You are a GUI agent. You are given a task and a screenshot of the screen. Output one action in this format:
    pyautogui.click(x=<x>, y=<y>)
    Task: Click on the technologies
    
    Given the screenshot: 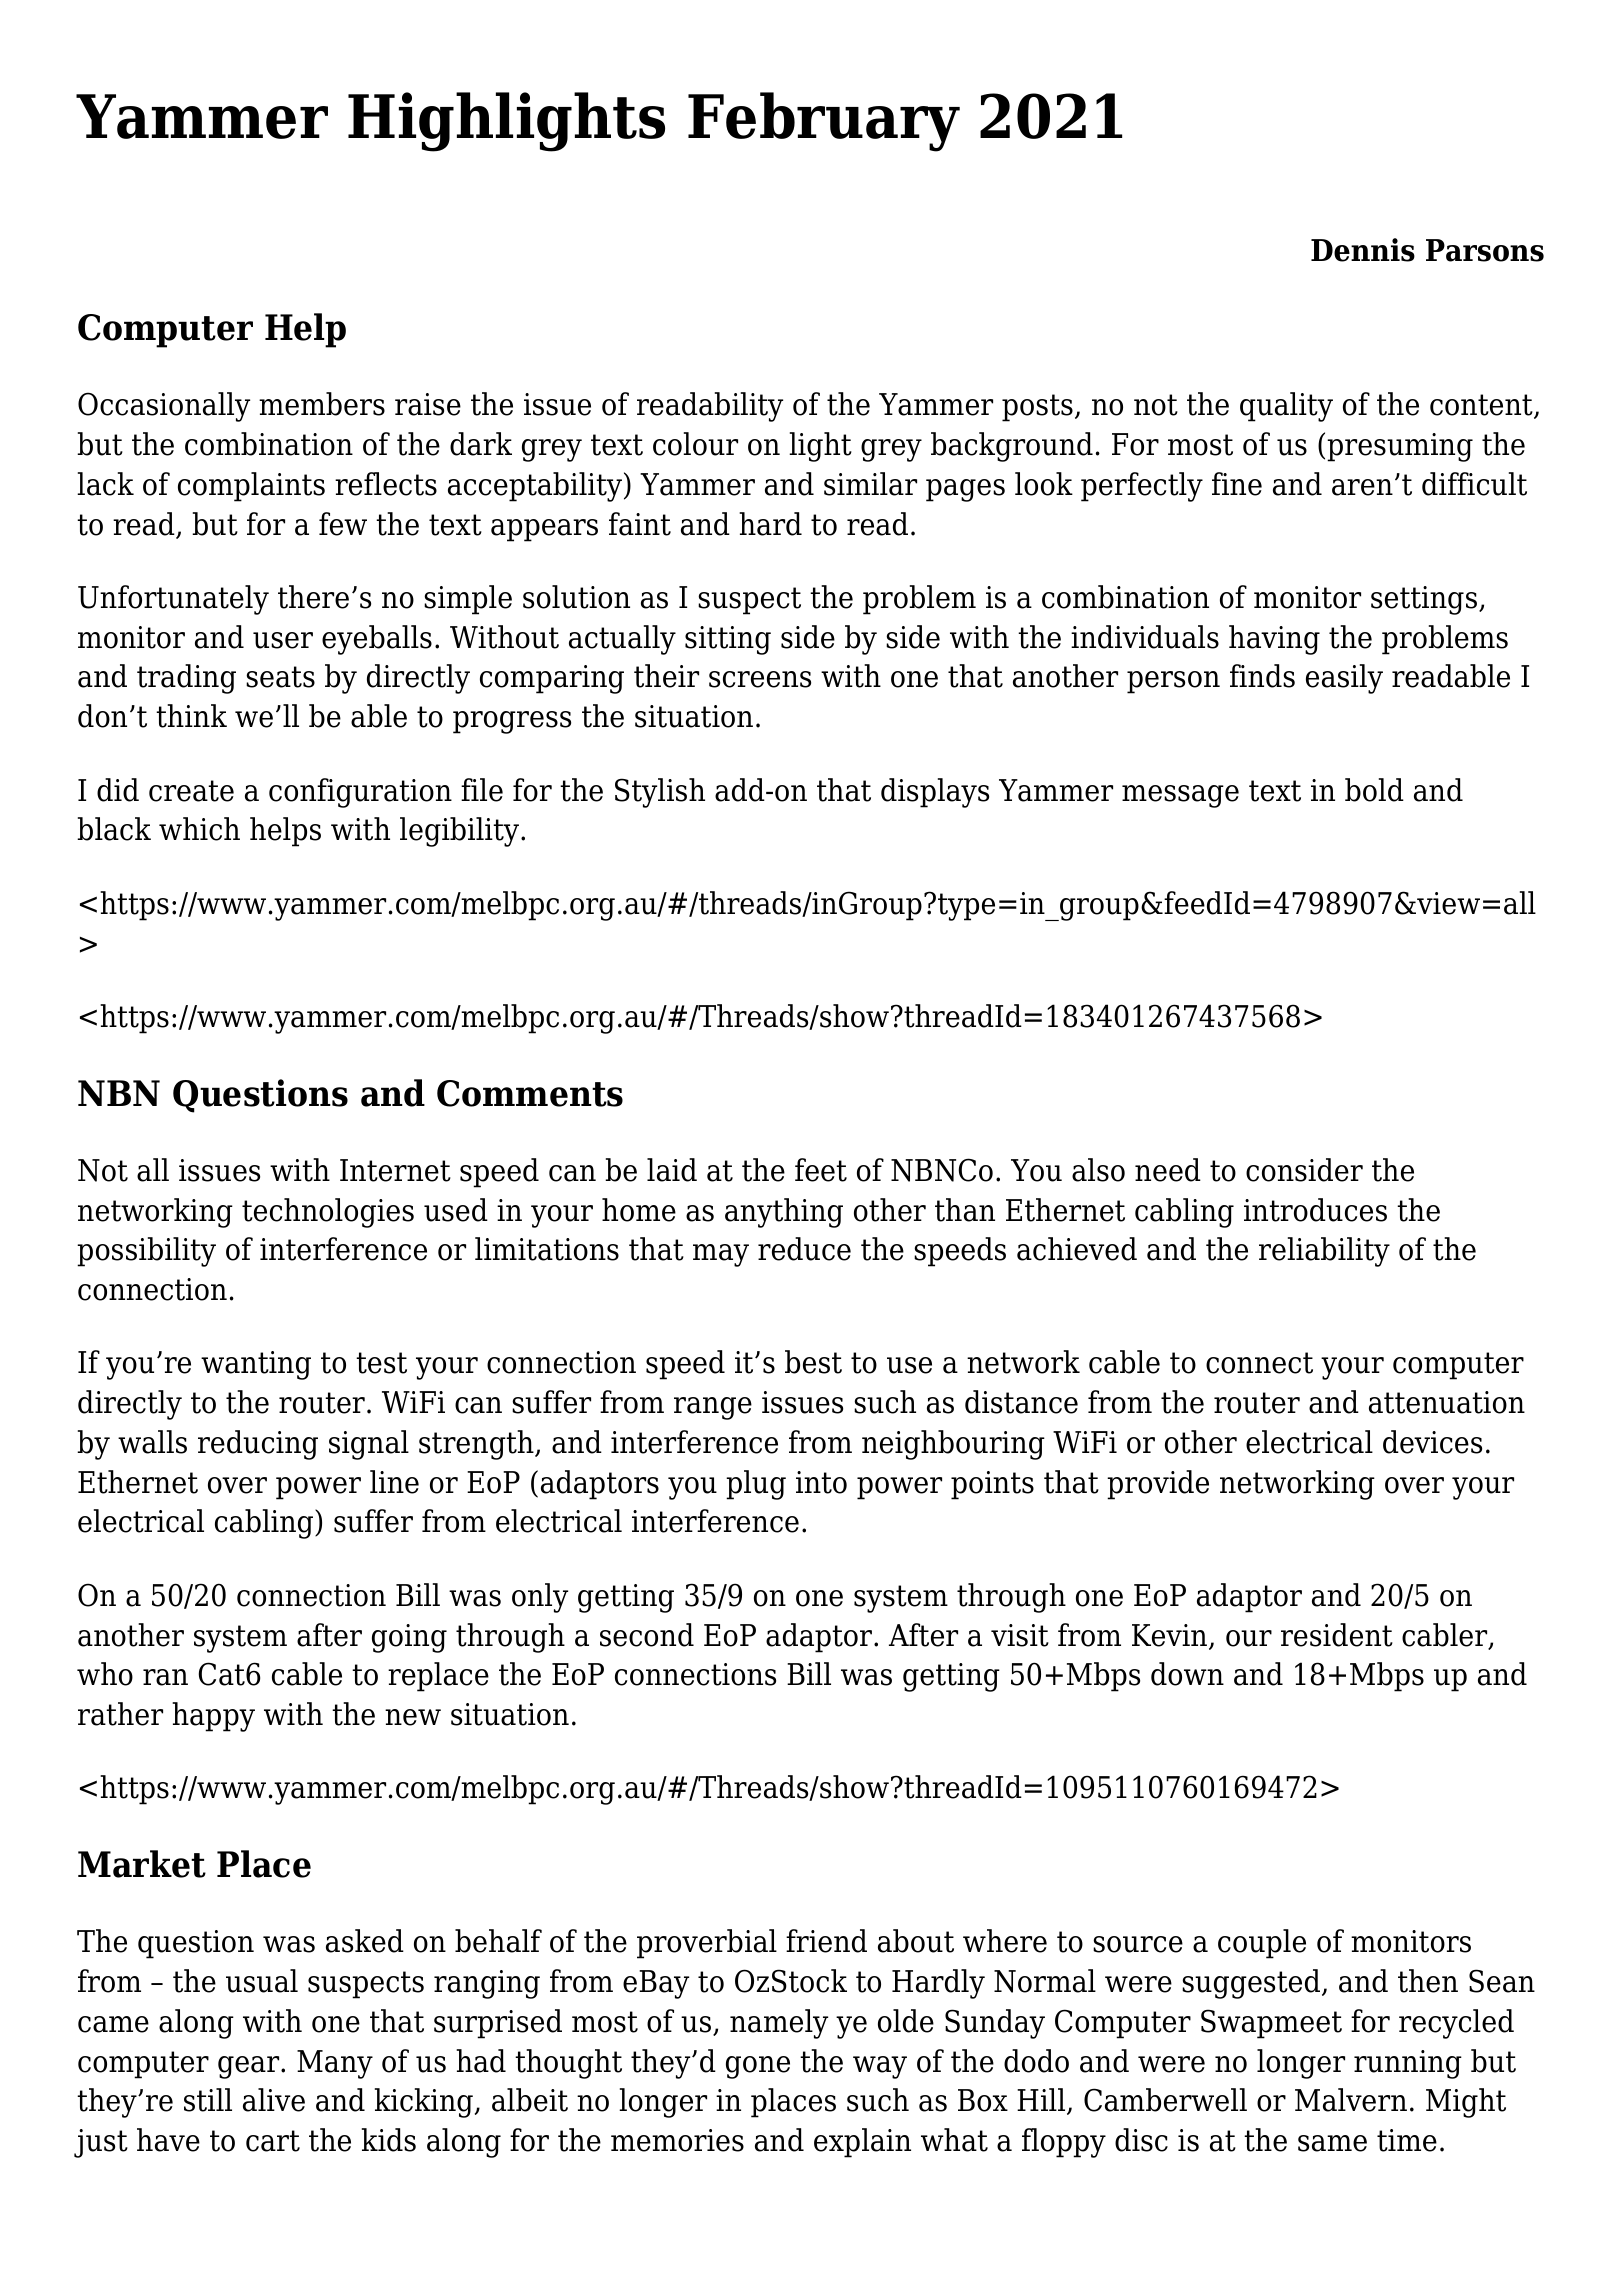 What is the action you would take?
    pyautogui.click(x=328, y=1213)
